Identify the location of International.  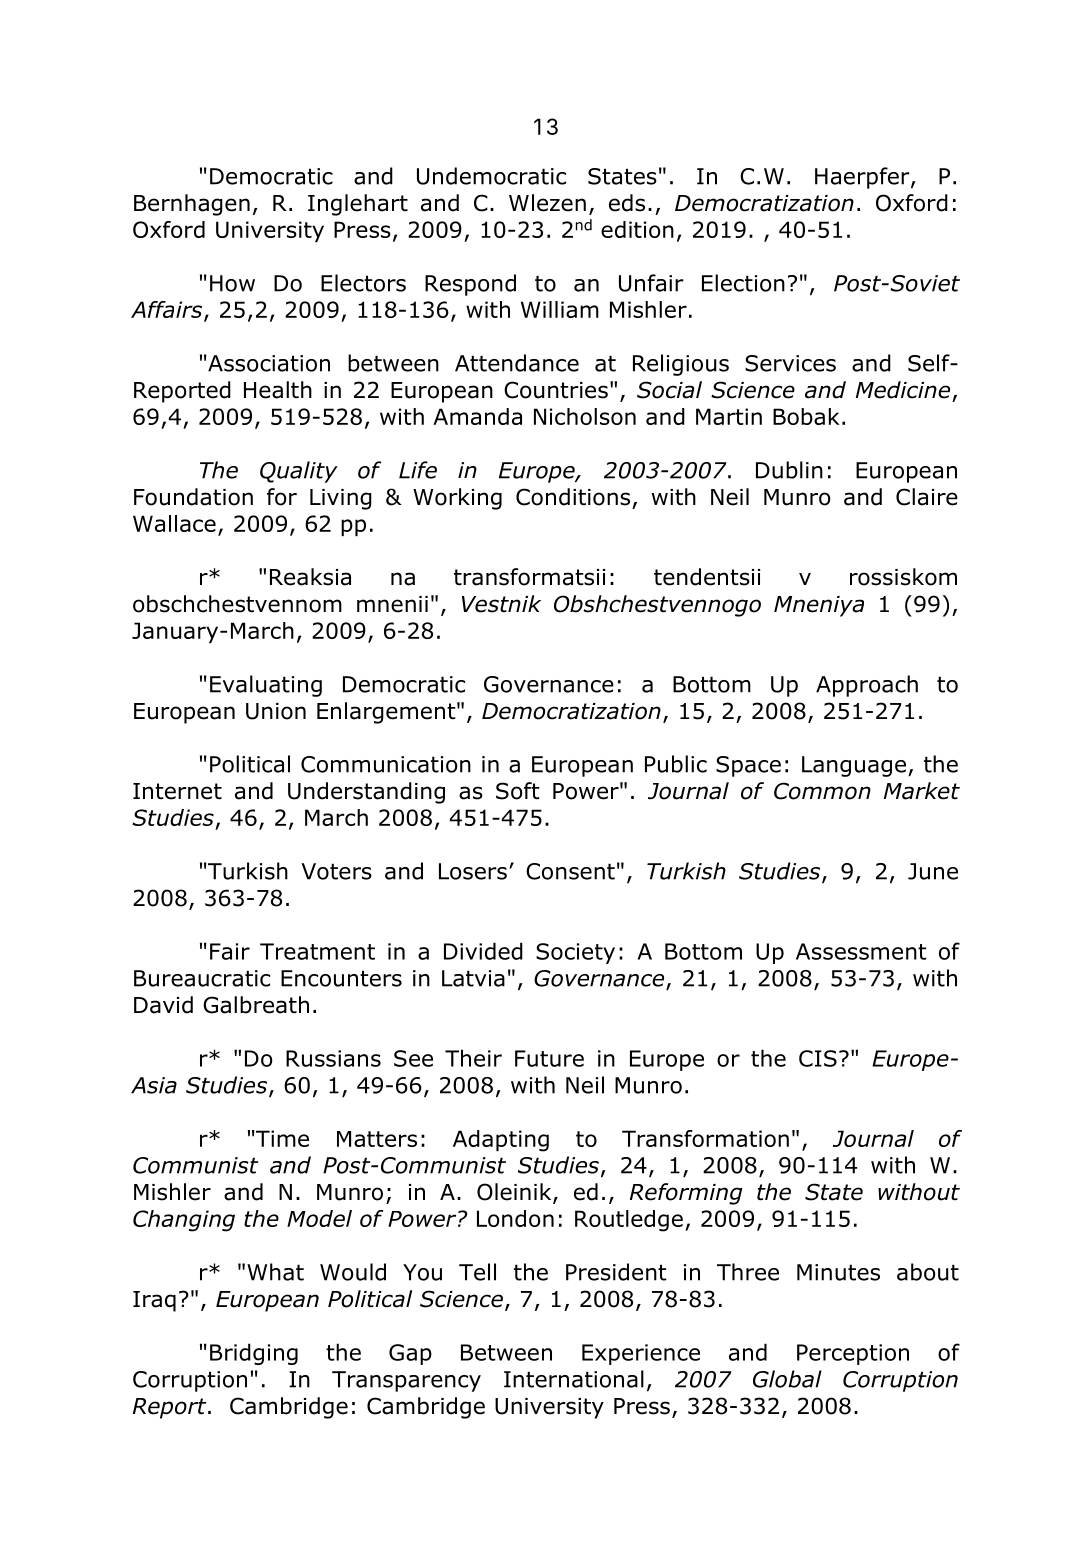
(574, 1379).
